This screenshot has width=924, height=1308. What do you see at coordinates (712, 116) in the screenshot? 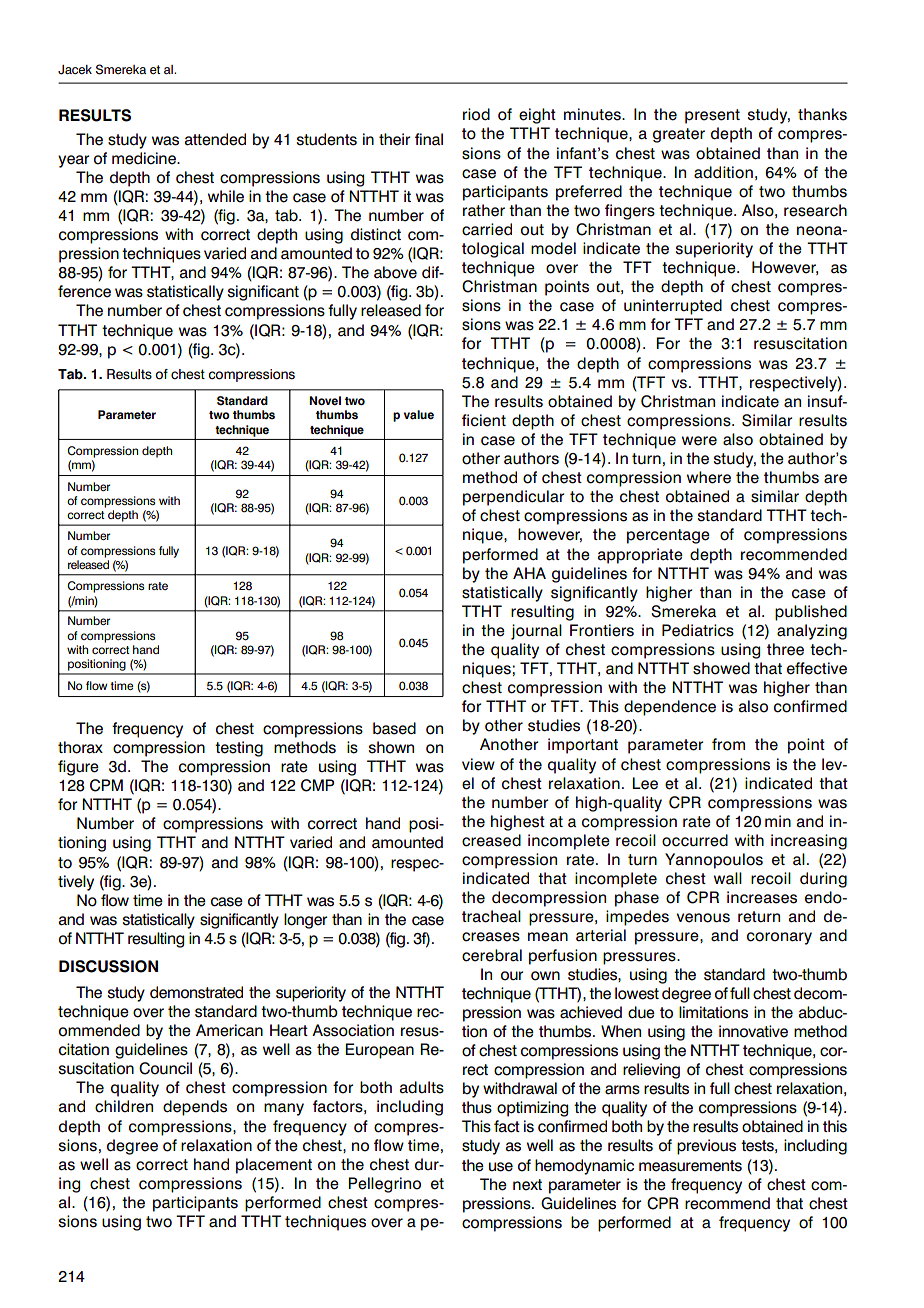
I see `present` at bounding box center [712, 116].
